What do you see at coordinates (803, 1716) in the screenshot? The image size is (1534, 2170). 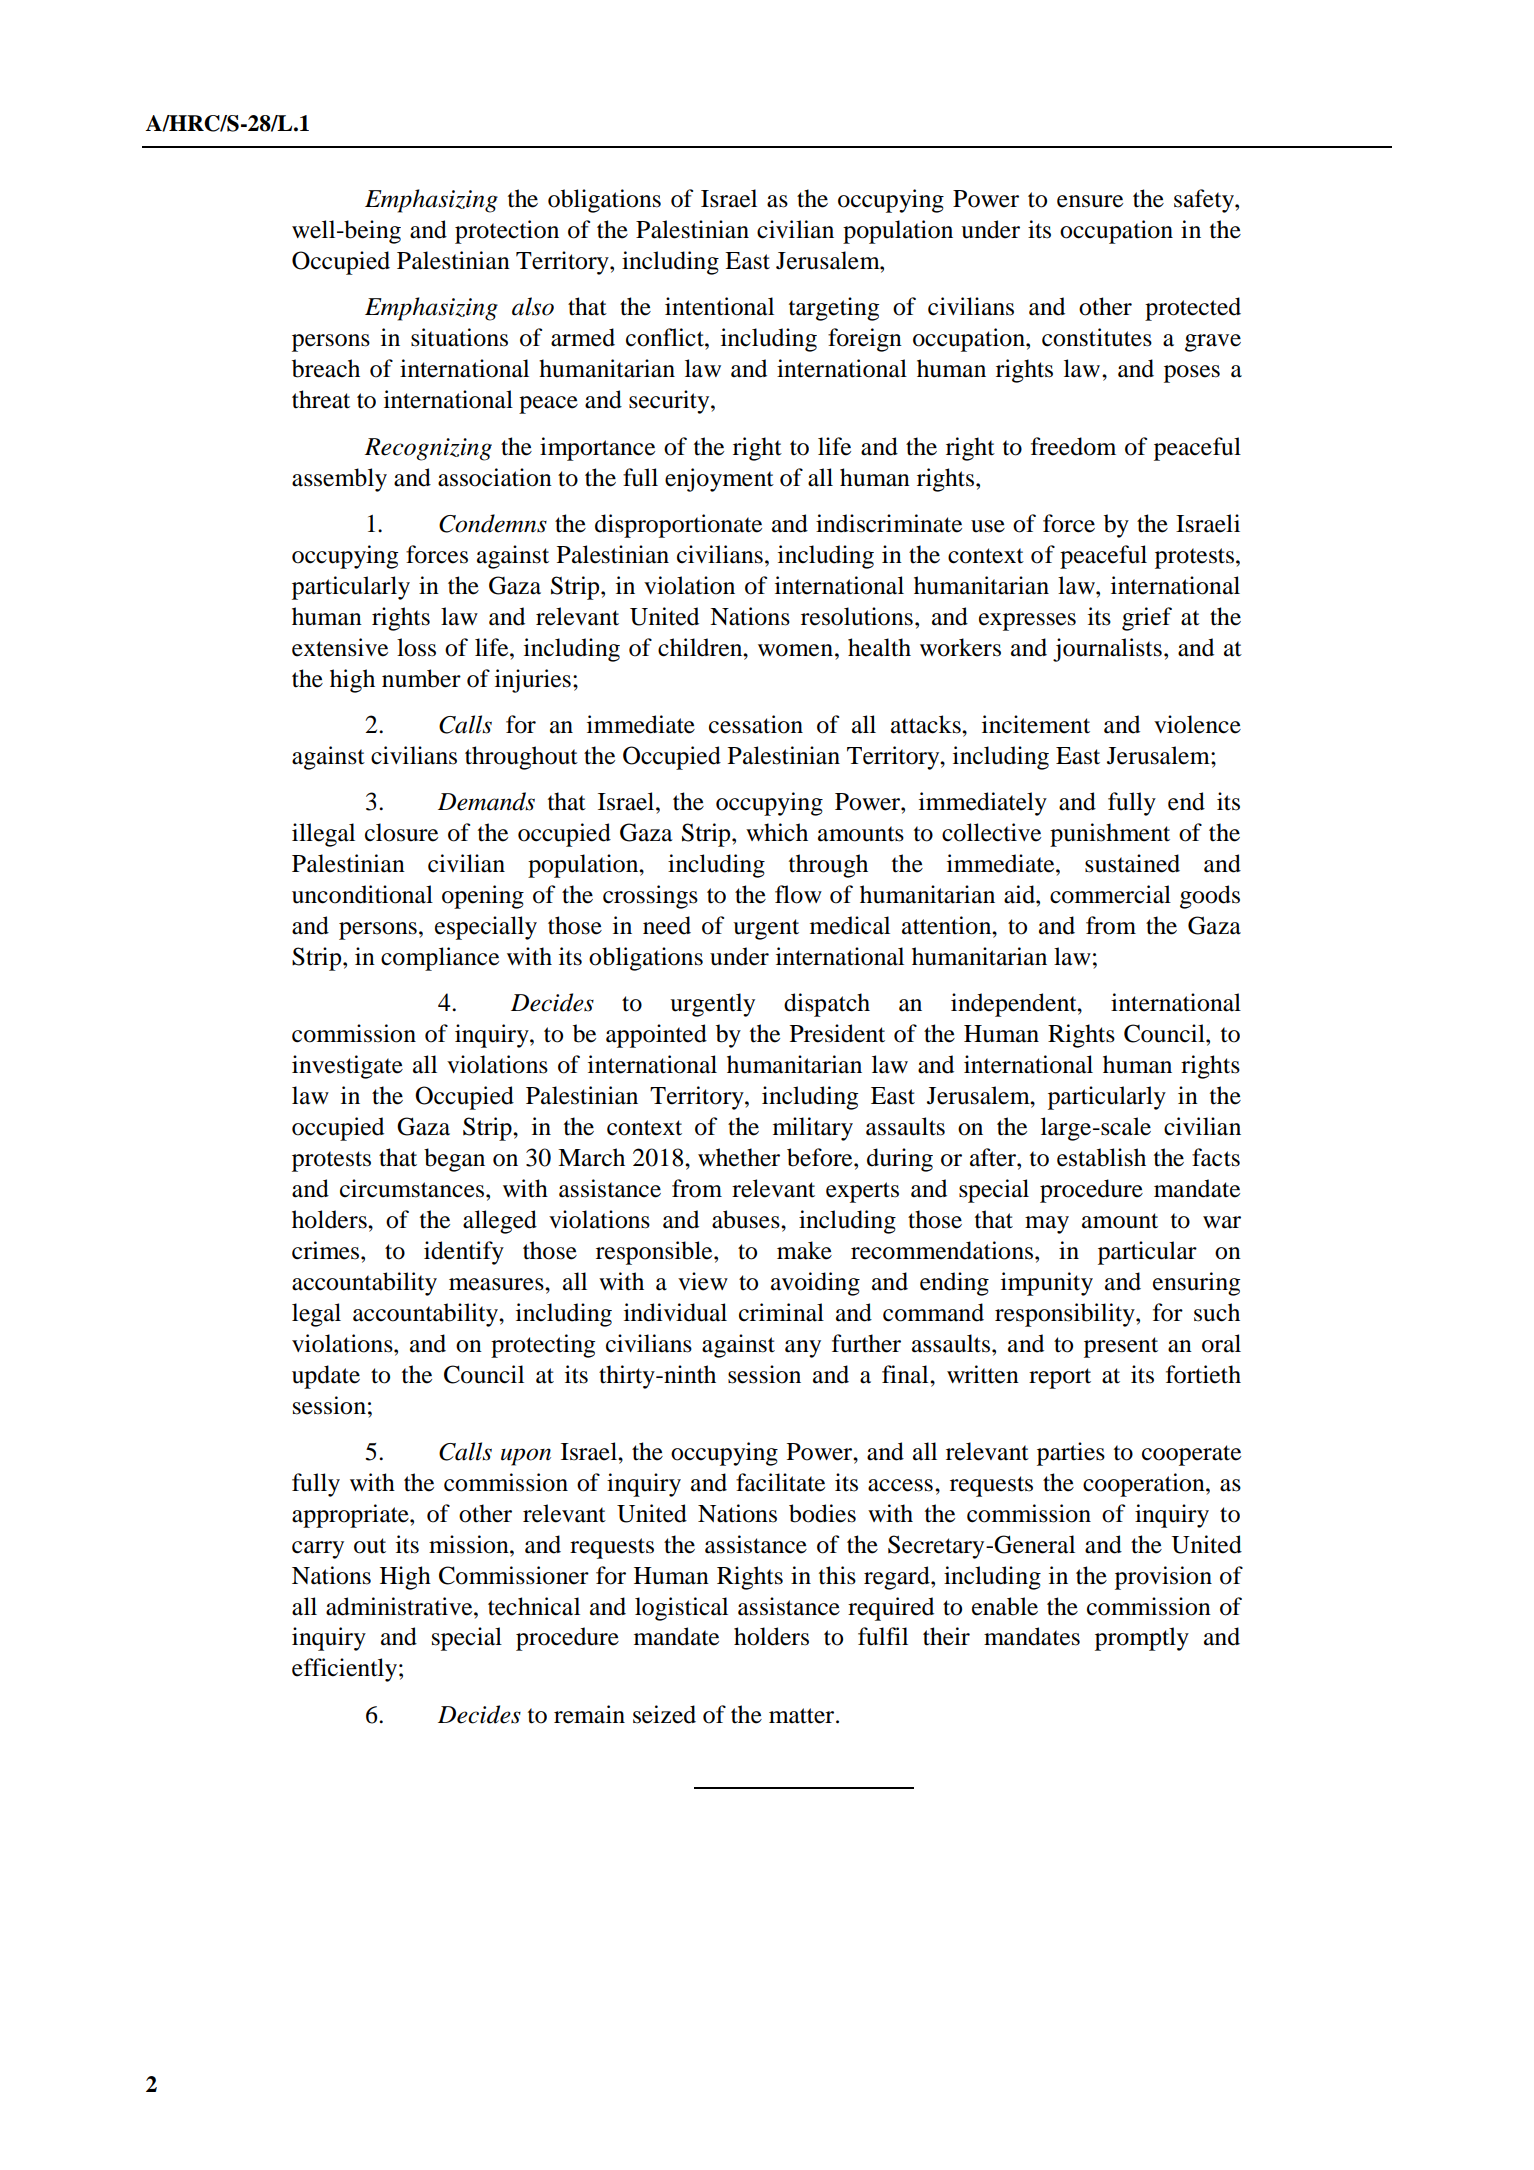 I see `matter` at bounding box center [803, 1716].
